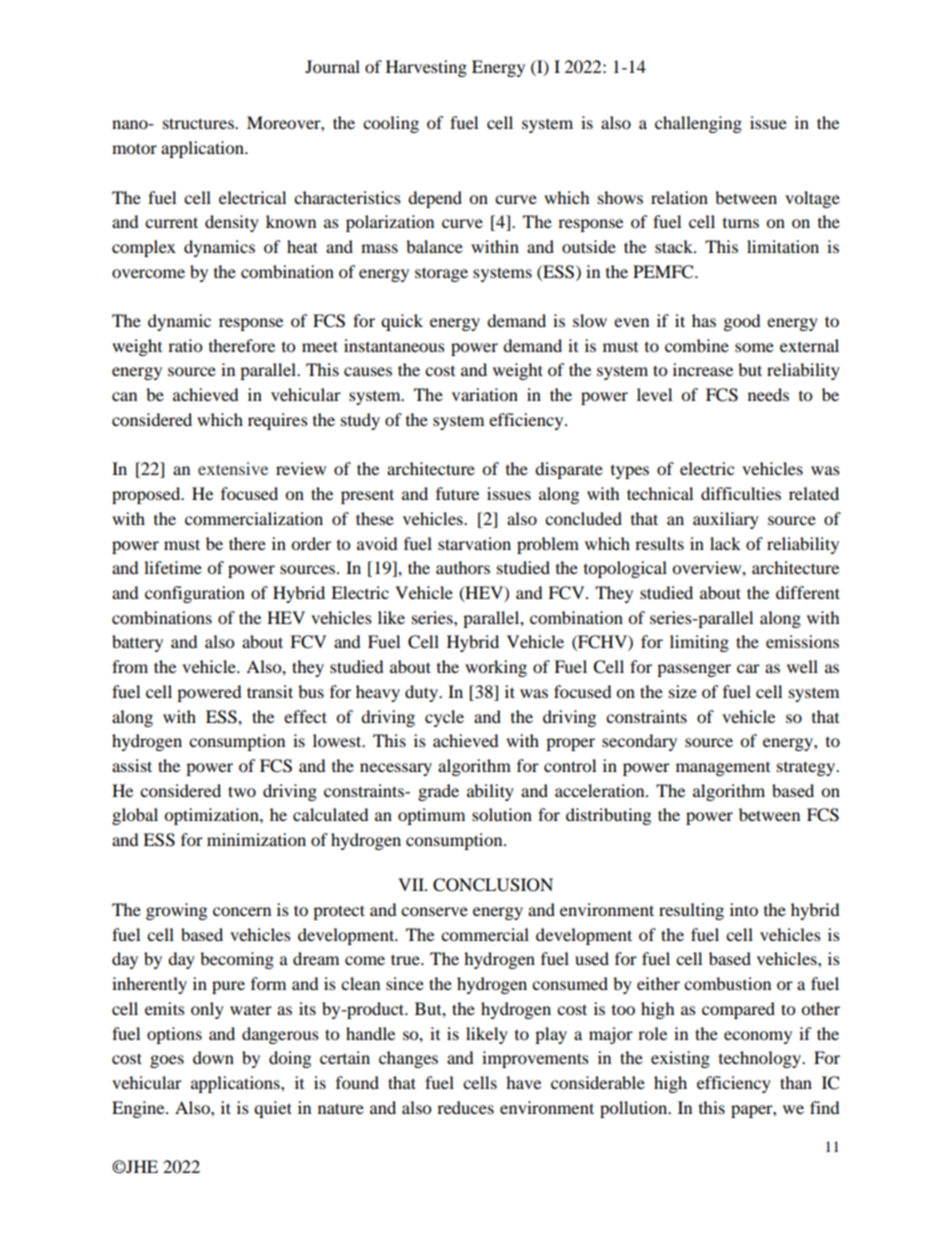 This document has height=1233, width=952. I want to click on reduces, so click(465, 1107).
